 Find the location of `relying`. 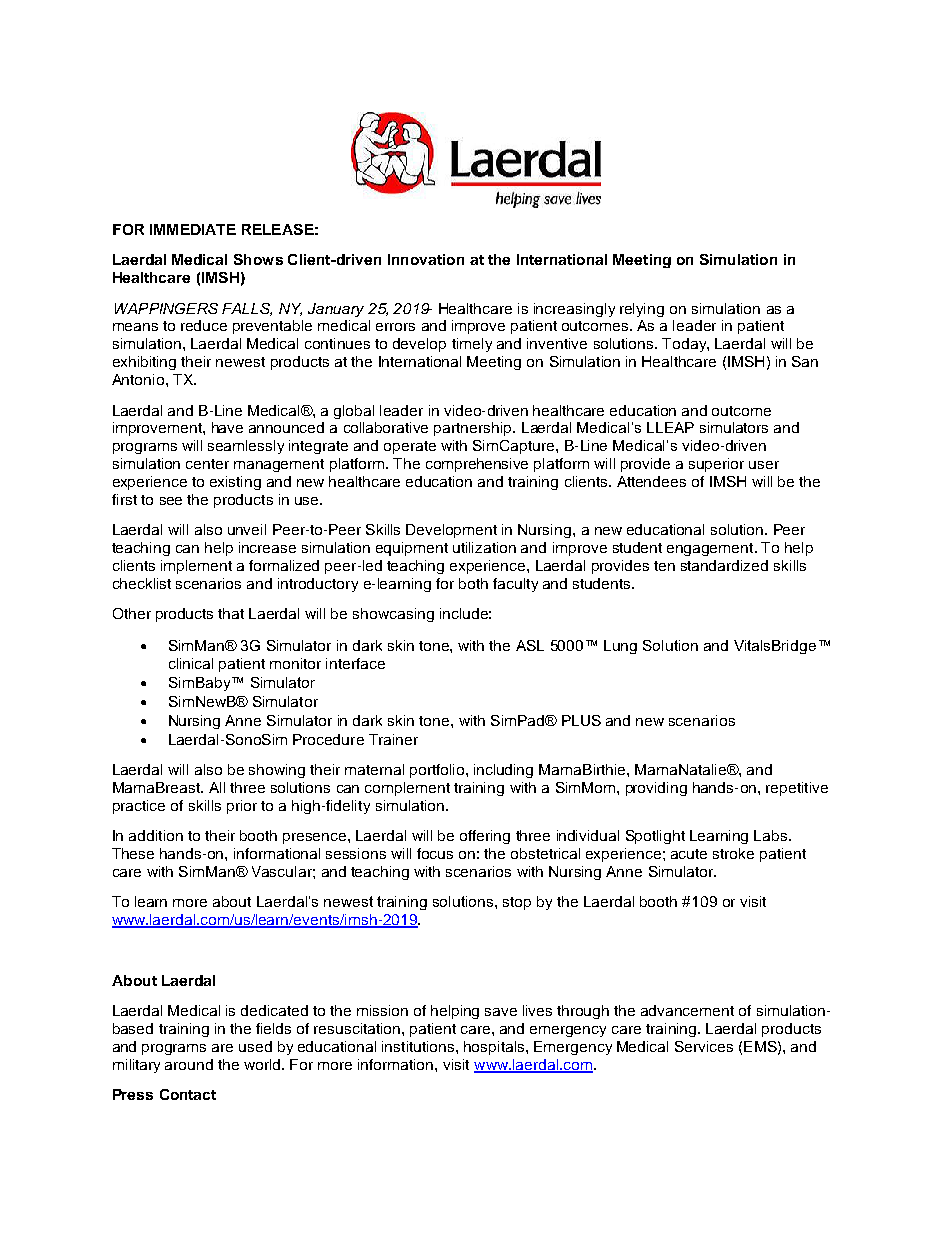

relying is located at coordinates (642, 310).
